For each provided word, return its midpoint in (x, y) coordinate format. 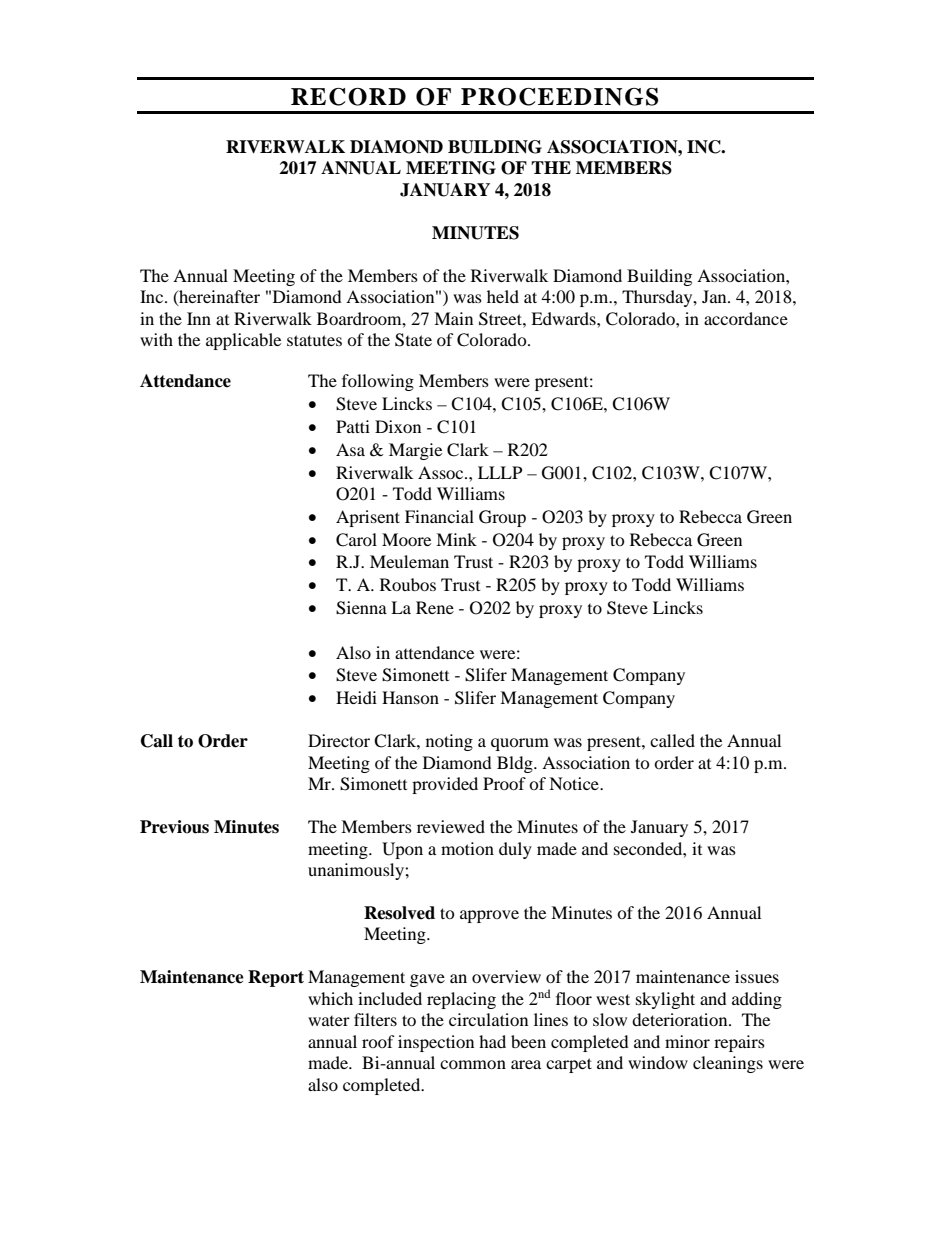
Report (276, 978)
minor (687, 1041)
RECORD (348, 97)
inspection (436, 1043)
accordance (746, 318)
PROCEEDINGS (559, 97)
